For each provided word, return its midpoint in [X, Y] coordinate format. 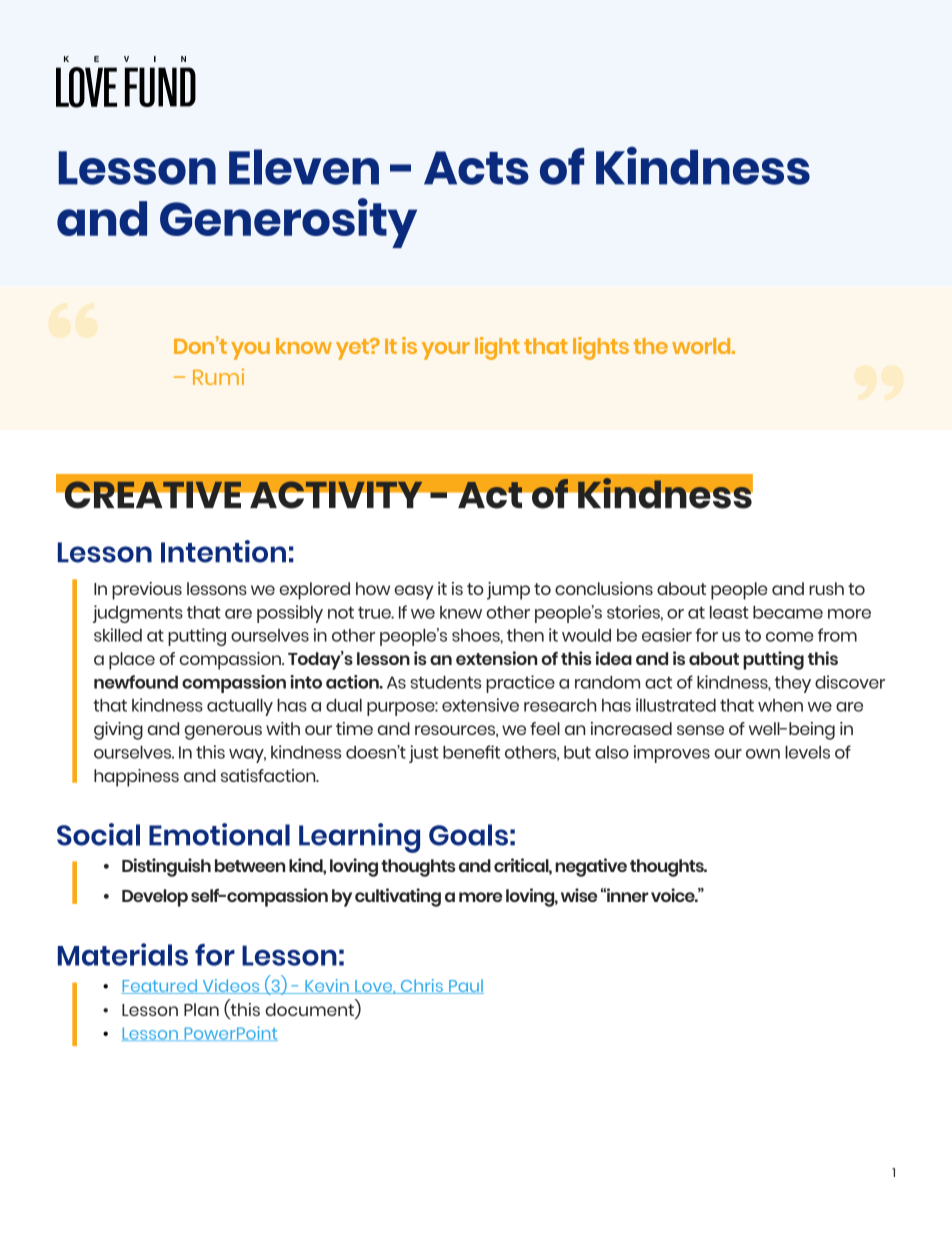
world [702, 346]
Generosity [288, 223]
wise [579, 895]
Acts [476, 168]
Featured [160, 986]
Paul [465, 986]
